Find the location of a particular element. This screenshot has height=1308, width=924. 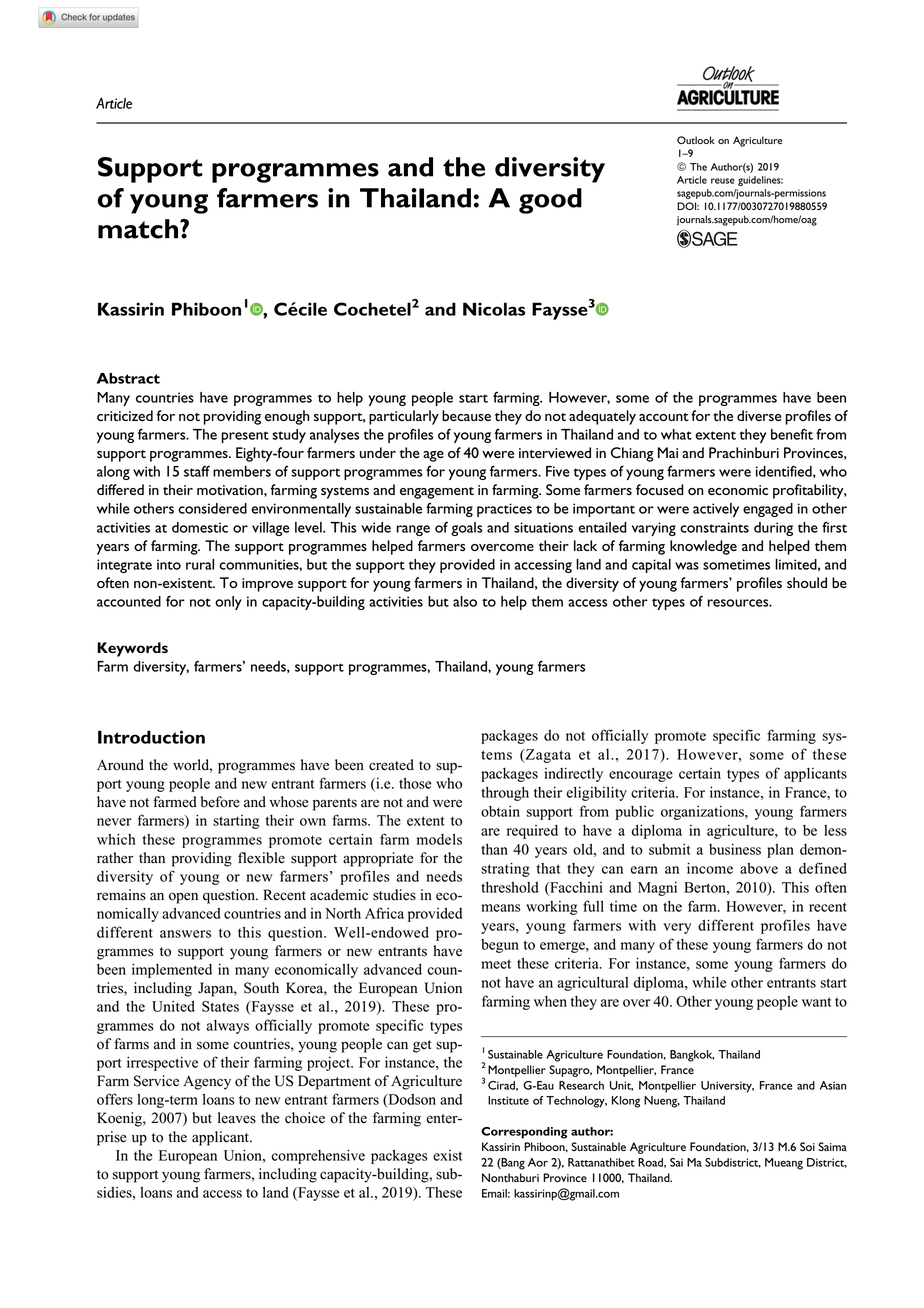

because is located at coordinates (466, 415).
